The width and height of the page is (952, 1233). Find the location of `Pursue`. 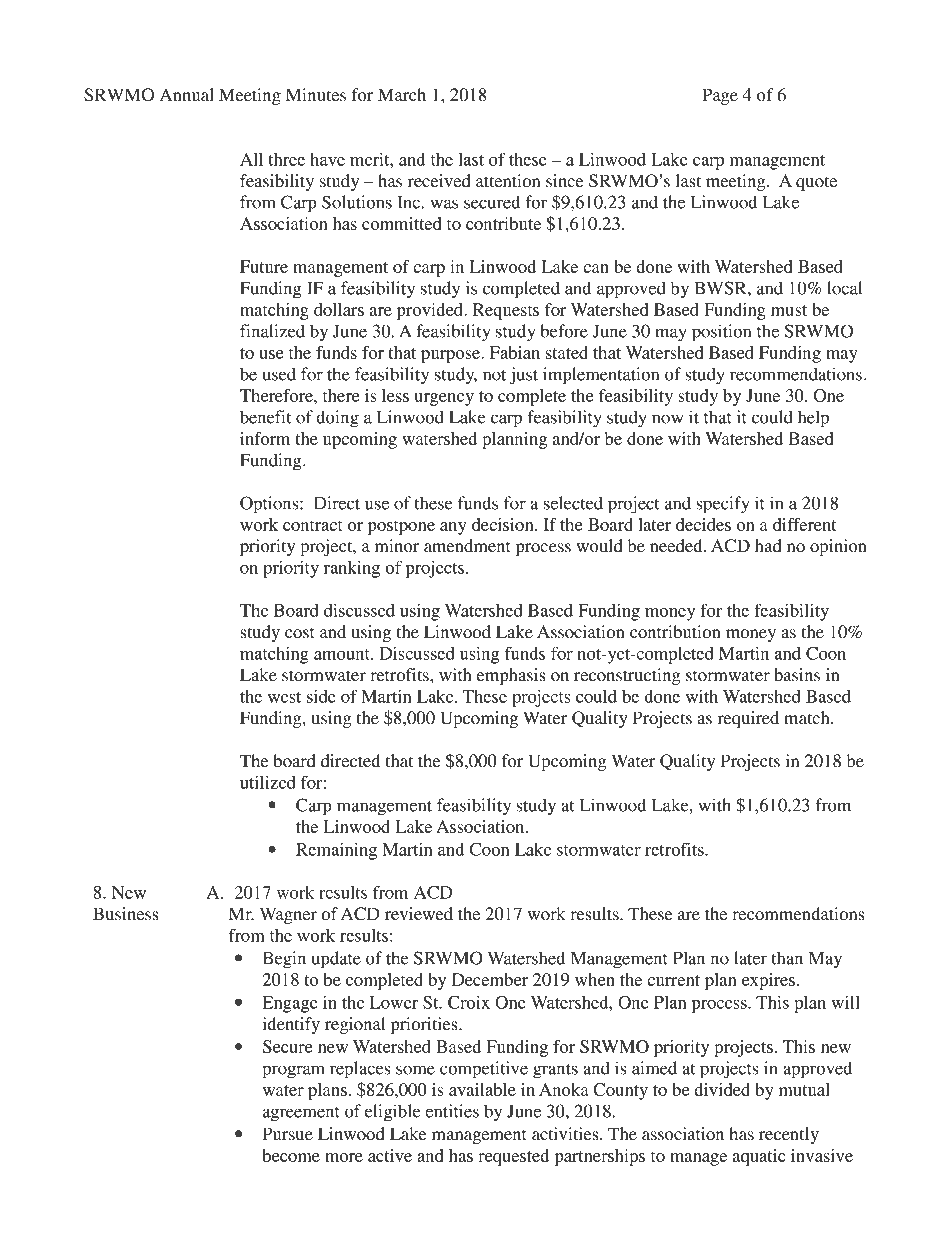

Pursue is located at coordinates (288, 1134).
